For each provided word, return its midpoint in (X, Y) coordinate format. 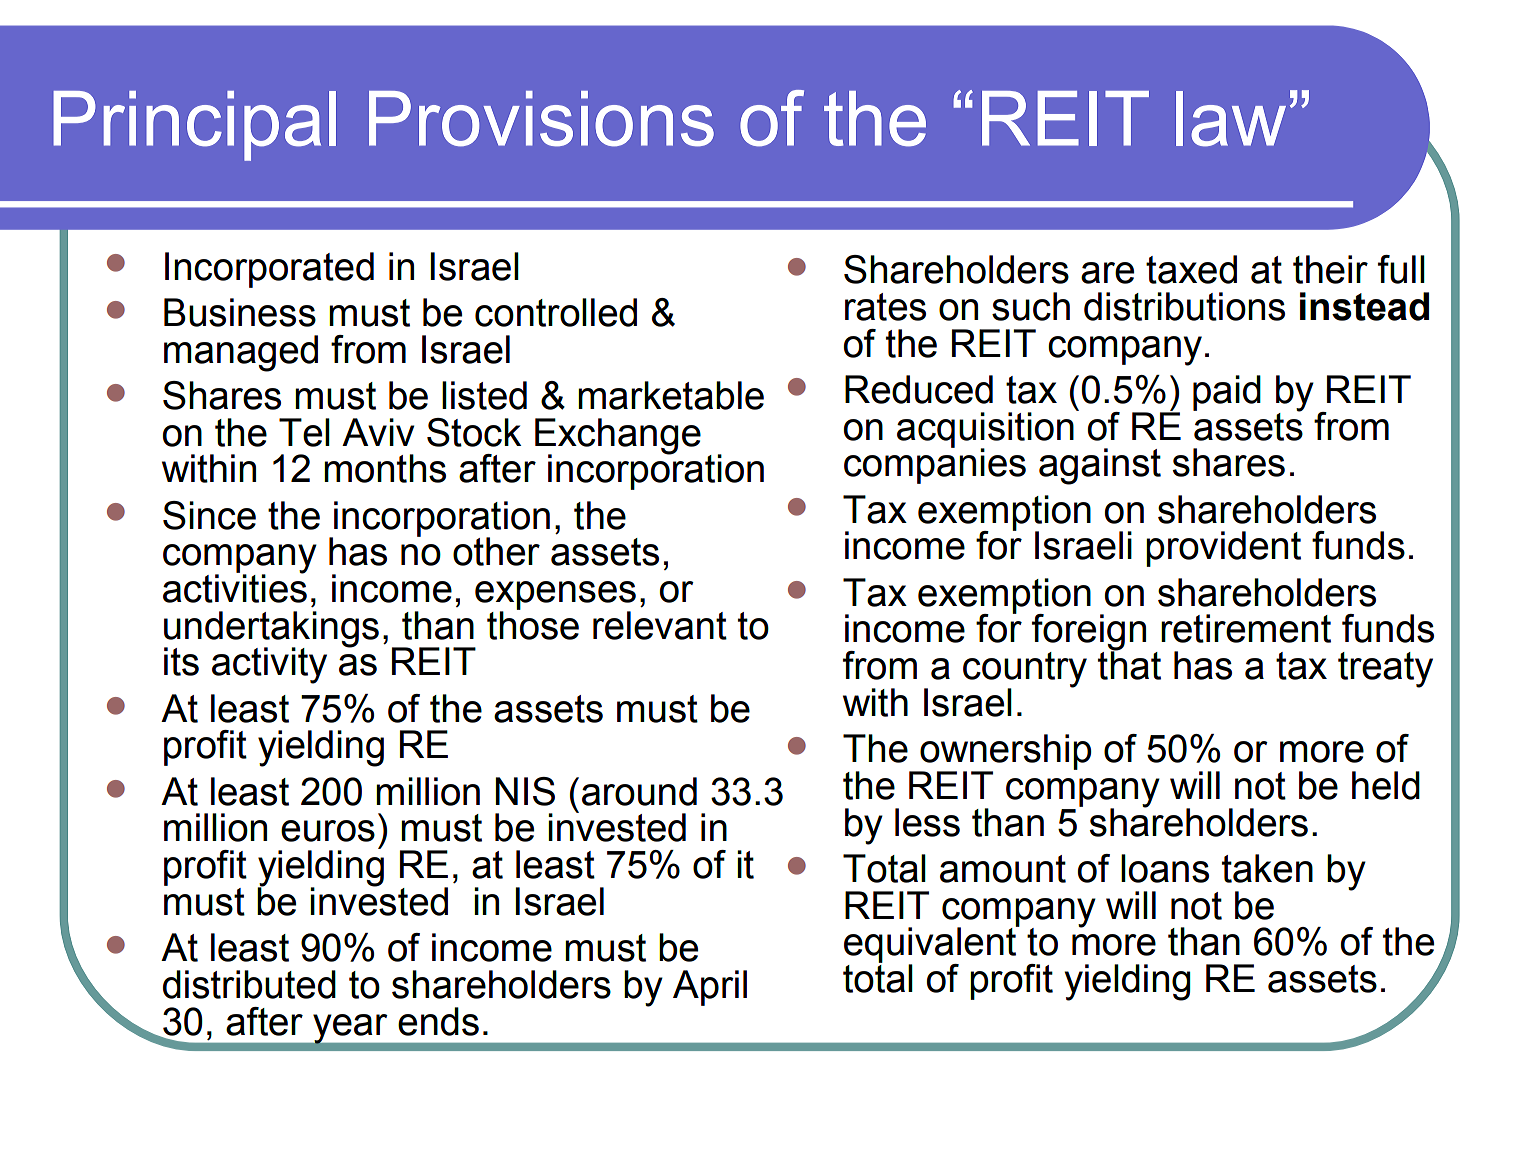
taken (1267, 868)
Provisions (541, 119)
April (710, 988)
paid (1227, 393)
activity (269, 665)
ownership (1005, 753)
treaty (1385, 670)
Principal (194, 126)
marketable (671, 395)
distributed (249, 984)
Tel (304, 432)
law (1231, 119)
